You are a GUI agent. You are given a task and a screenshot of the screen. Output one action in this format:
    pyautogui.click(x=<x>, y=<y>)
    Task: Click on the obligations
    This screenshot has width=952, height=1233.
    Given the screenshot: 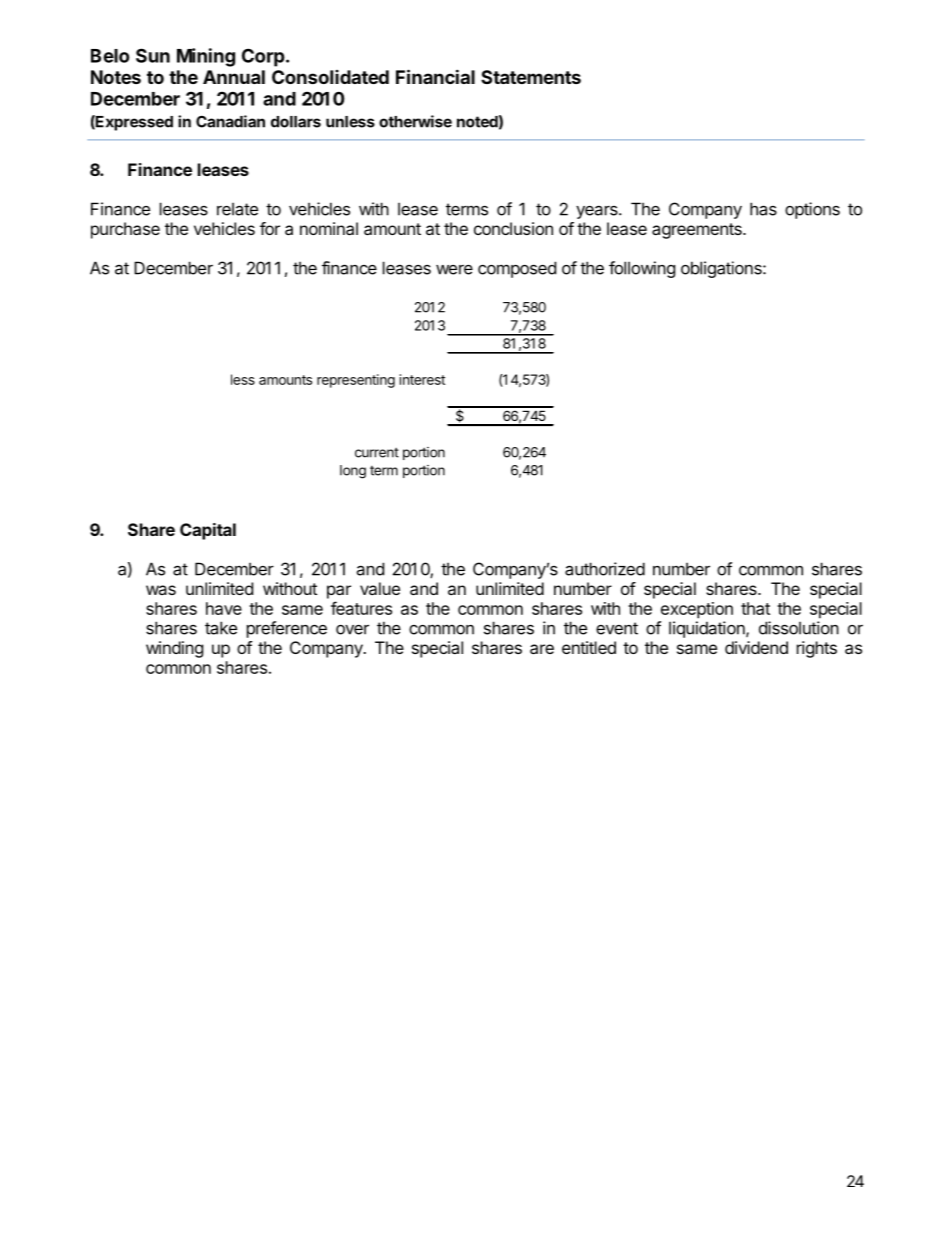 What is the action you would take?
    pyautogui.click(x=722, y=269)
